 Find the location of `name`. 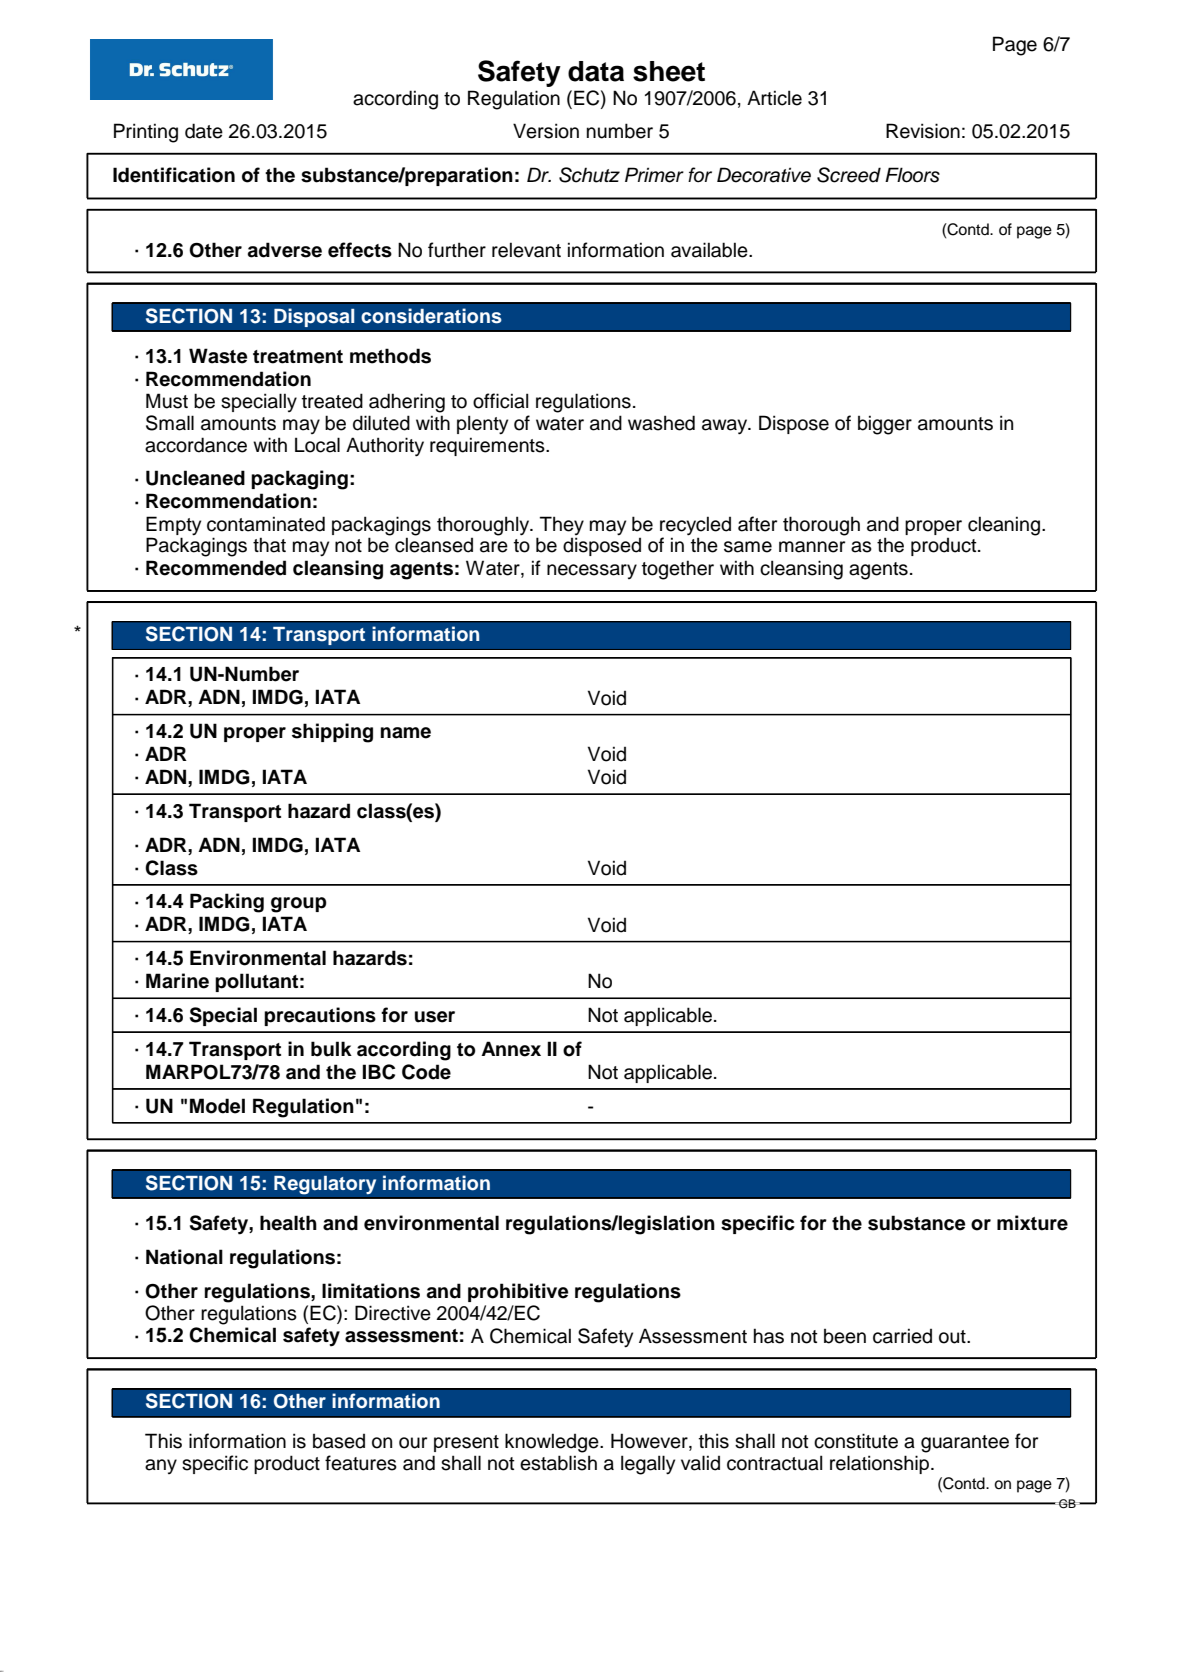

name is located at coordinates (406, 733).
